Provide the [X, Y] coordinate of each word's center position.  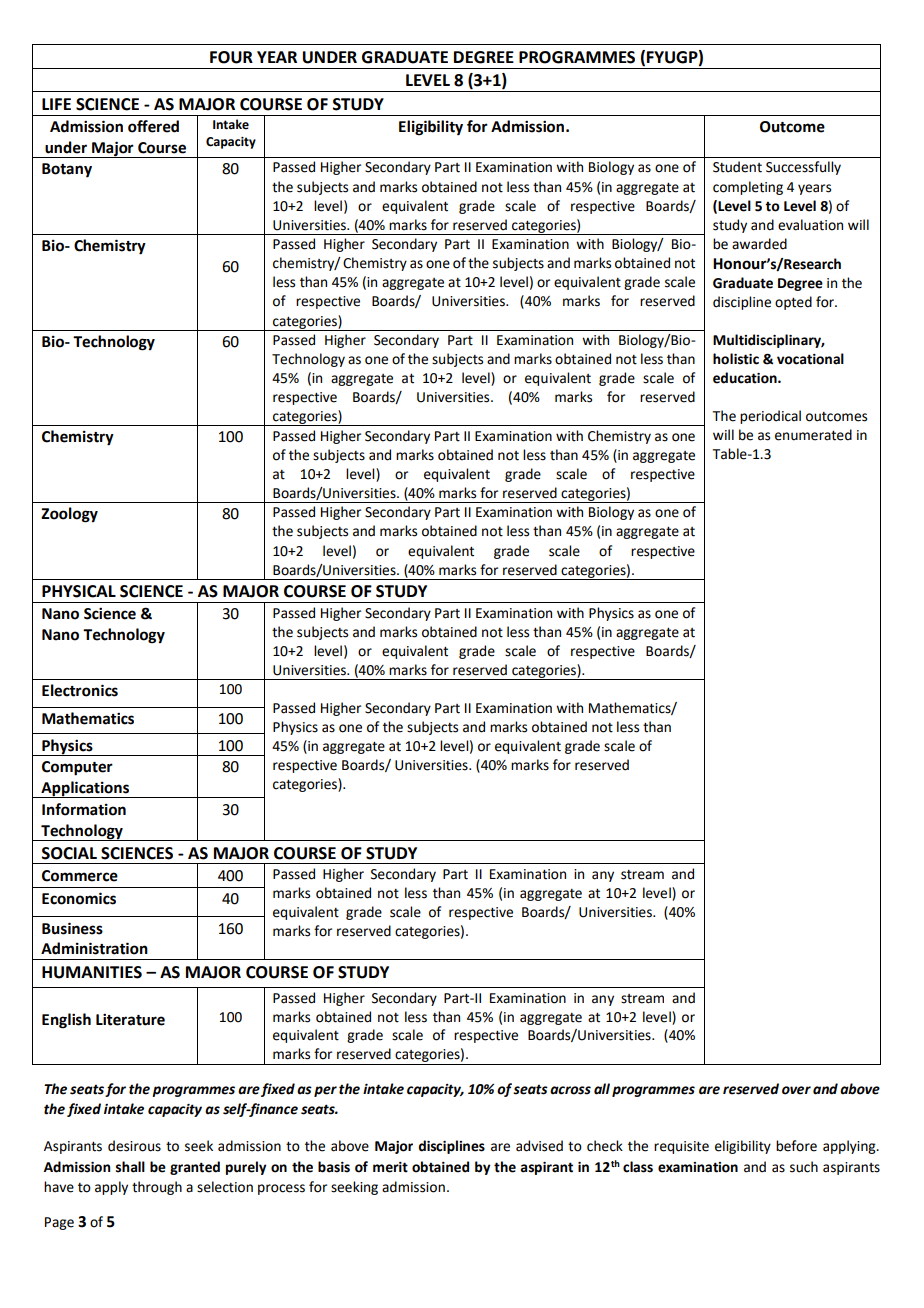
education [746, 378]
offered [153, 126]
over [796, 1090]
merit [390, 1167]
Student [737, 167]
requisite [681, 1147]
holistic [736, 359]
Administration [94, 948]
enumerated [813, 435]
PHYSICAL [79, 591]
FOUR [231, 57]
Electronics [80, 690]
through [157, 1188]
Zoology [69, 515]
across [570, 1090]
